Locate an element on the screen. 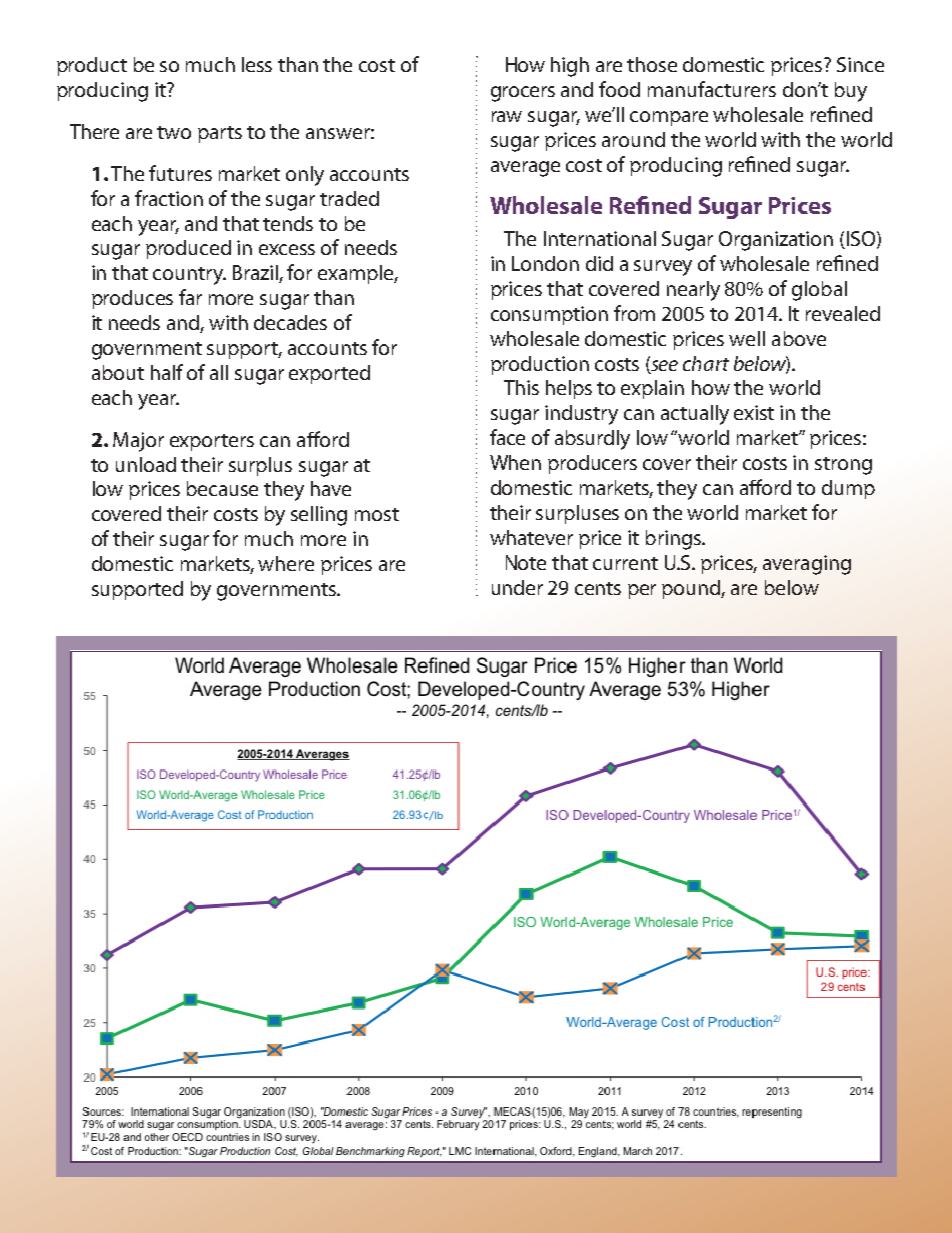 This screenshot has height=1233, width=952. consumption is located at coordinates (549, 315).
